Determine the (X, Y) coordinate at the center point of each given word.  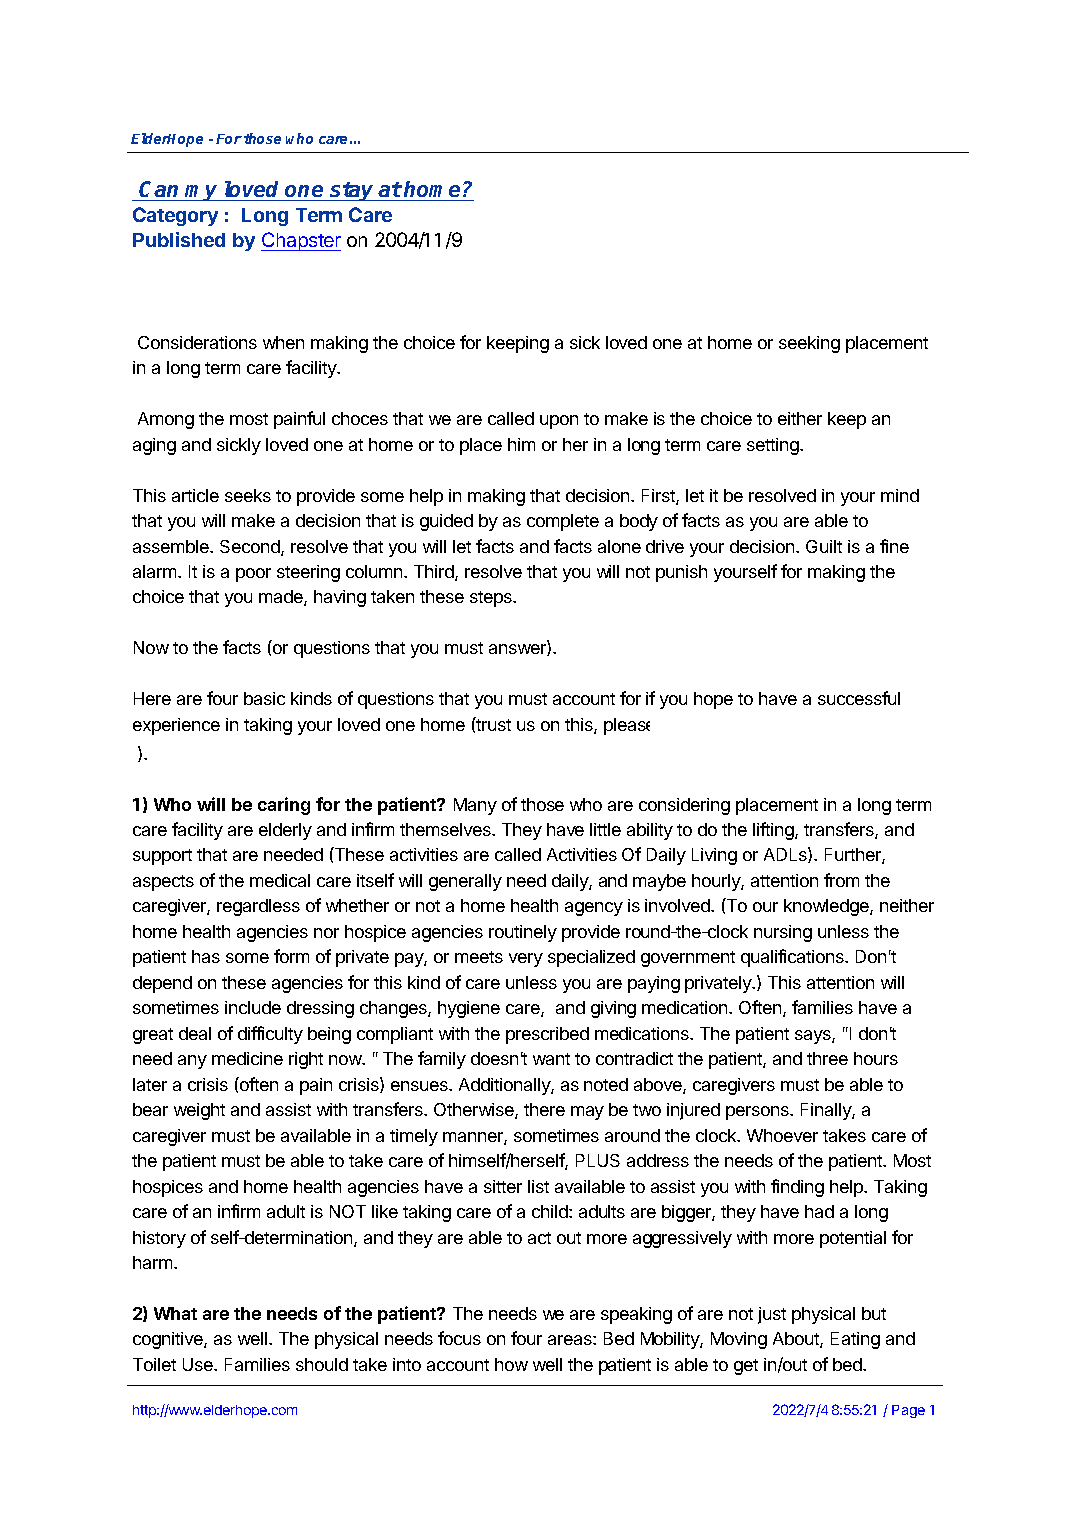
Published (179, 239)
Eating (855, 1340)
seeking (809, 344)
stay (352, 191)
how (511, 1364)
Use (199, 1364)
